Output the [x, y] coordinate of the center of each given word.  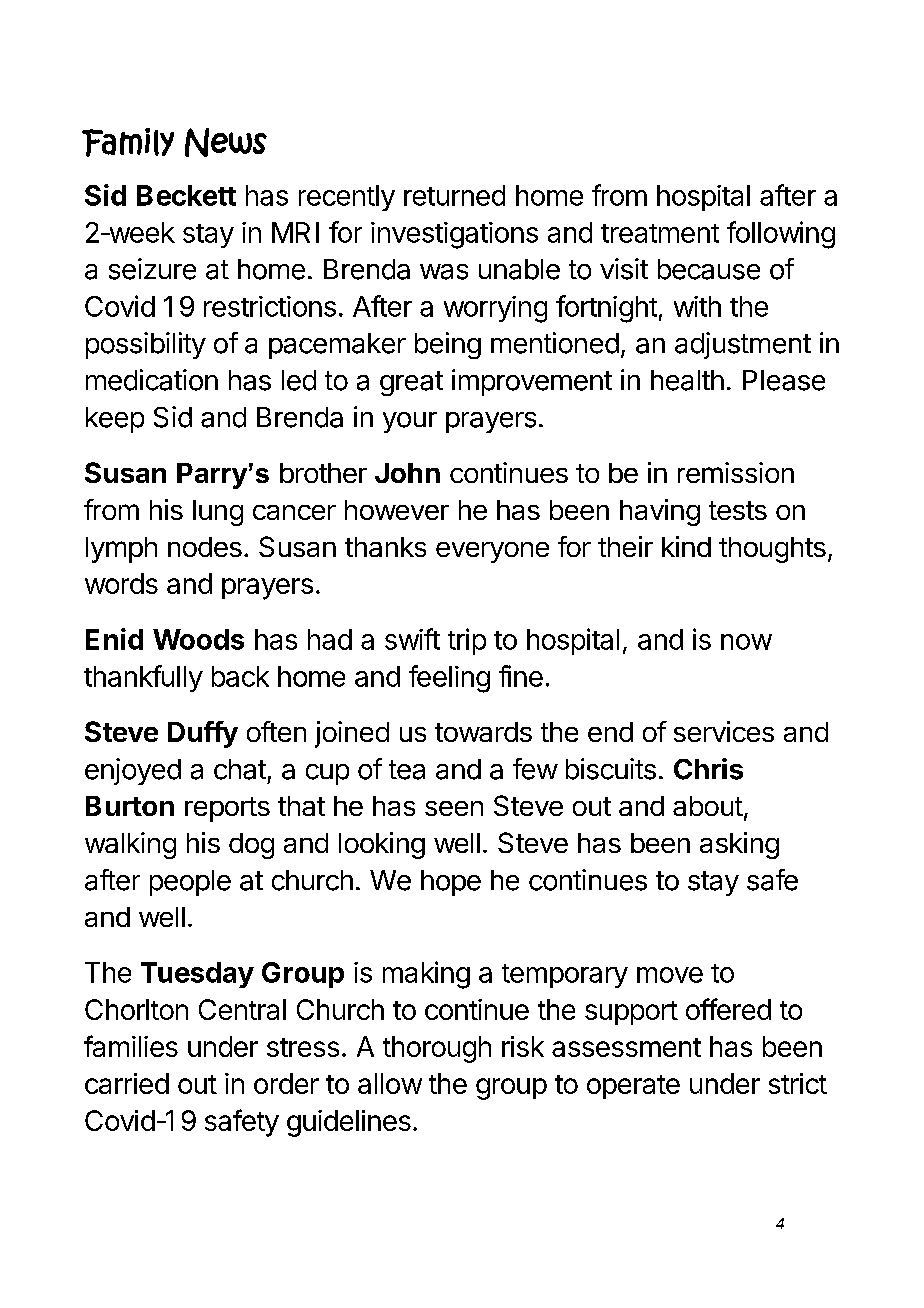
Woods [198, 639]
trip [467, 641]
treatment [660, 233]
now [746, 642]
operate [633, 1087]
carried [127, 1083]
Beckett [186, 195]
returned [454, 195]
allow [390, 1083]
